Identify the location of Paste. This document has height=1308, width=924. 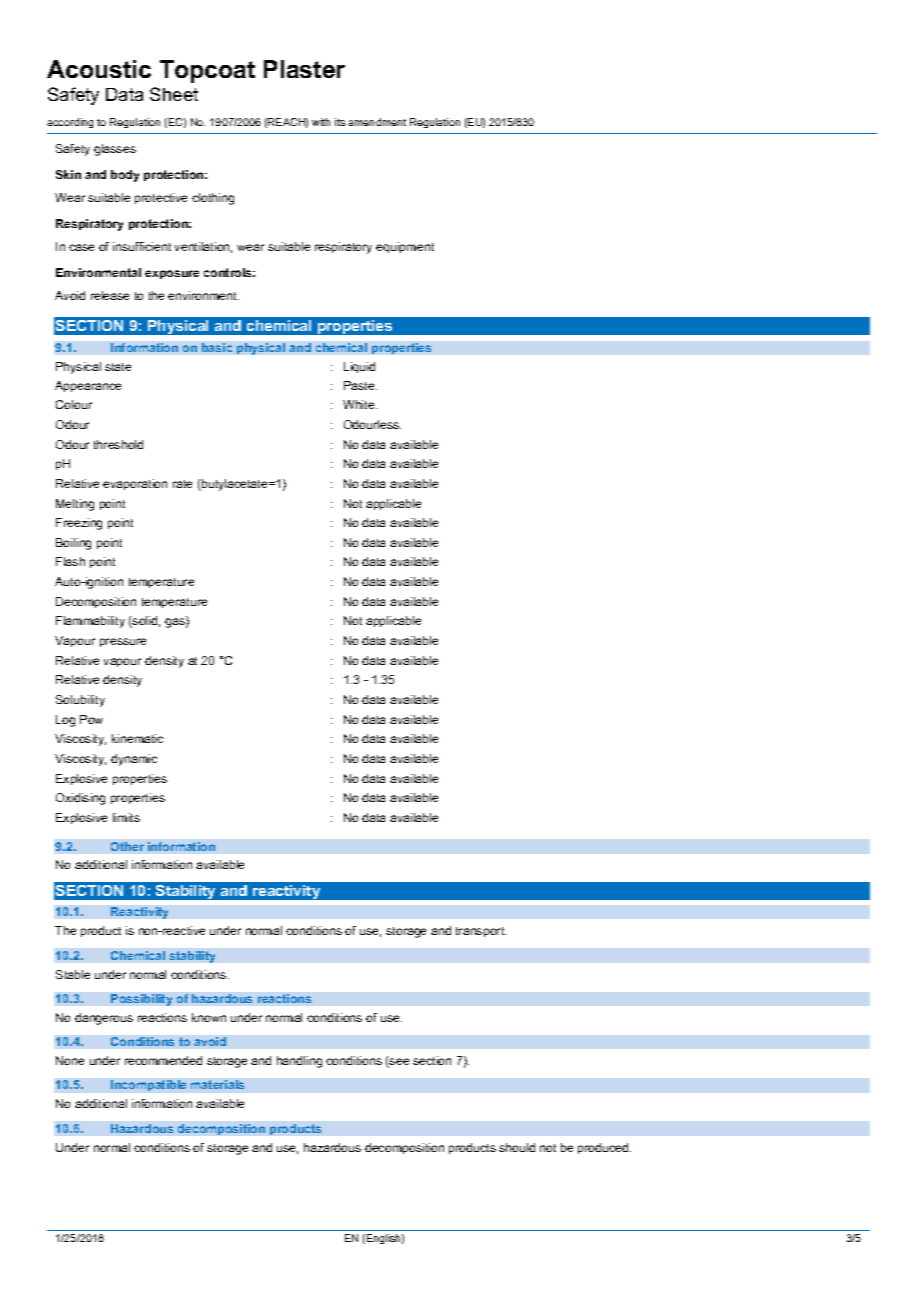
(360, 385).
